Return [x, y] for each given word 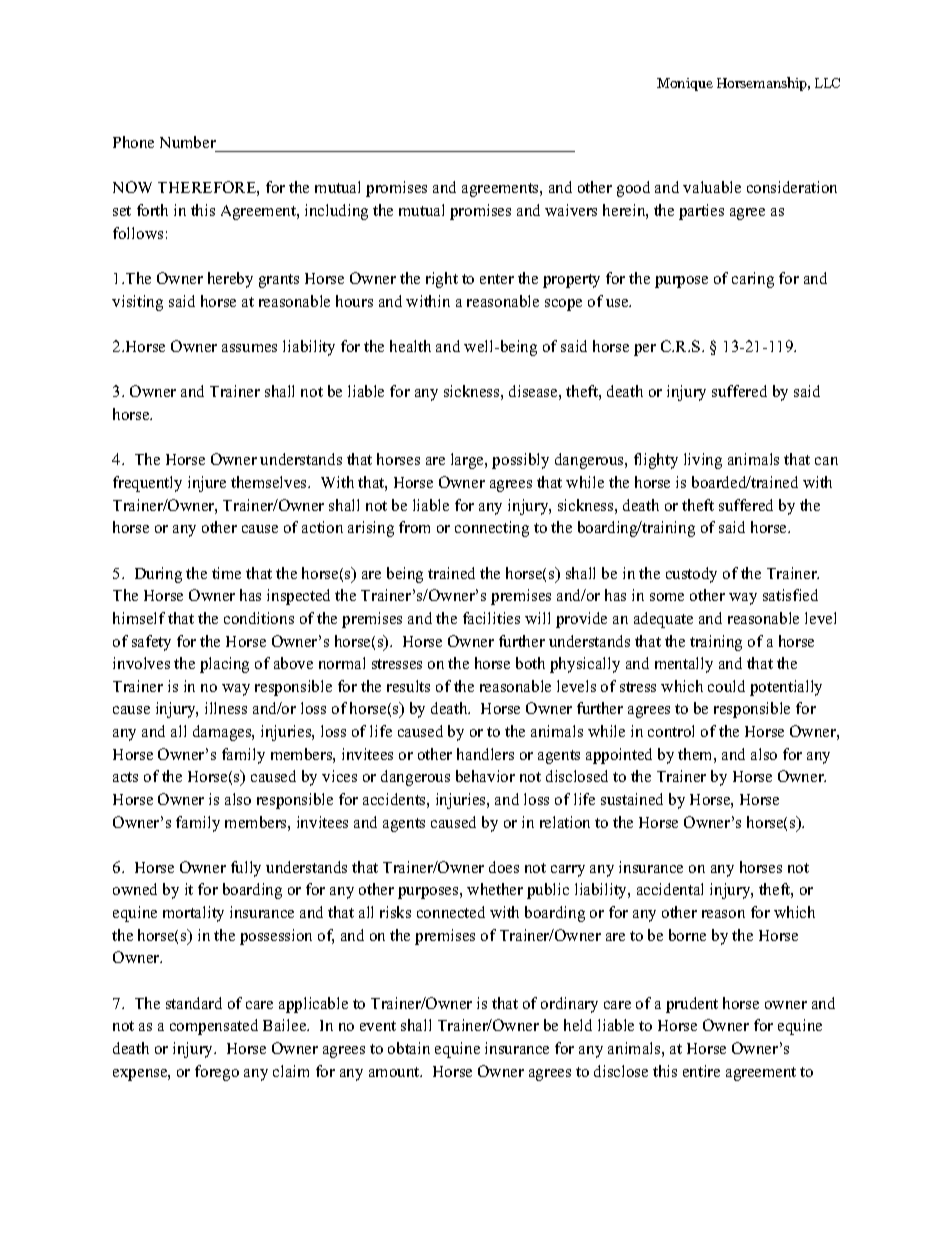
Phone [133, 142]
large [468, 461]
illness [226, 708]
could [726, 686]
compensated [214, 1027]
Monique [685, 84]
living [703, 461]
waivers [571, 210]
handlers [485, 754]
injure [207, 484]
